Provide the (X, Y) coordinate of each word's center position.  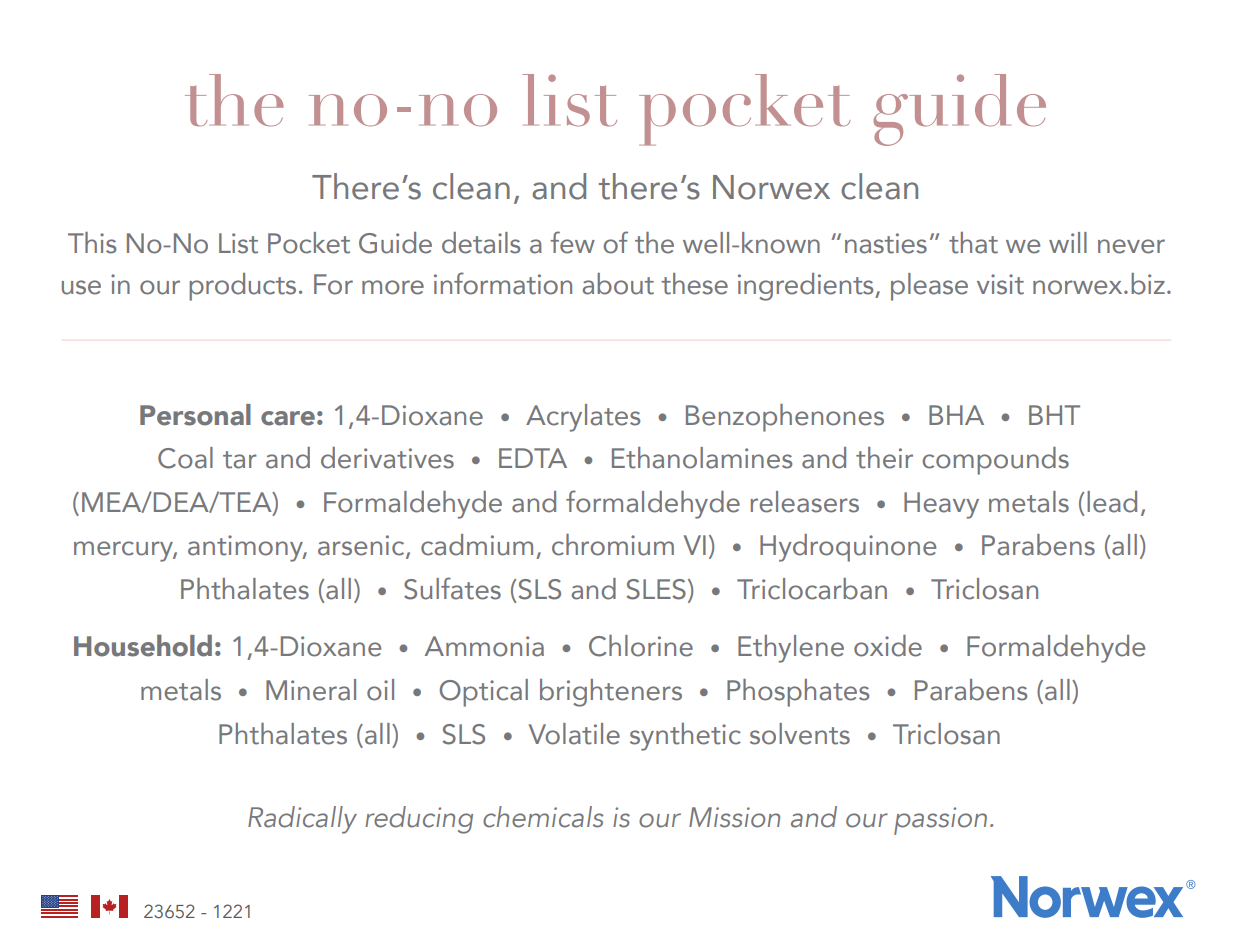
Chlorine (641, 646)
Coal (185, 458)
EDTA (533, 458)
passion (940, 821)
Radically (302, 820)
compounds (995, 461)
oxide (888, 646)
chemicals (543, 817)
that (973, 243)
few (572, 242)
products (242, 287)
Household (143, 645)
